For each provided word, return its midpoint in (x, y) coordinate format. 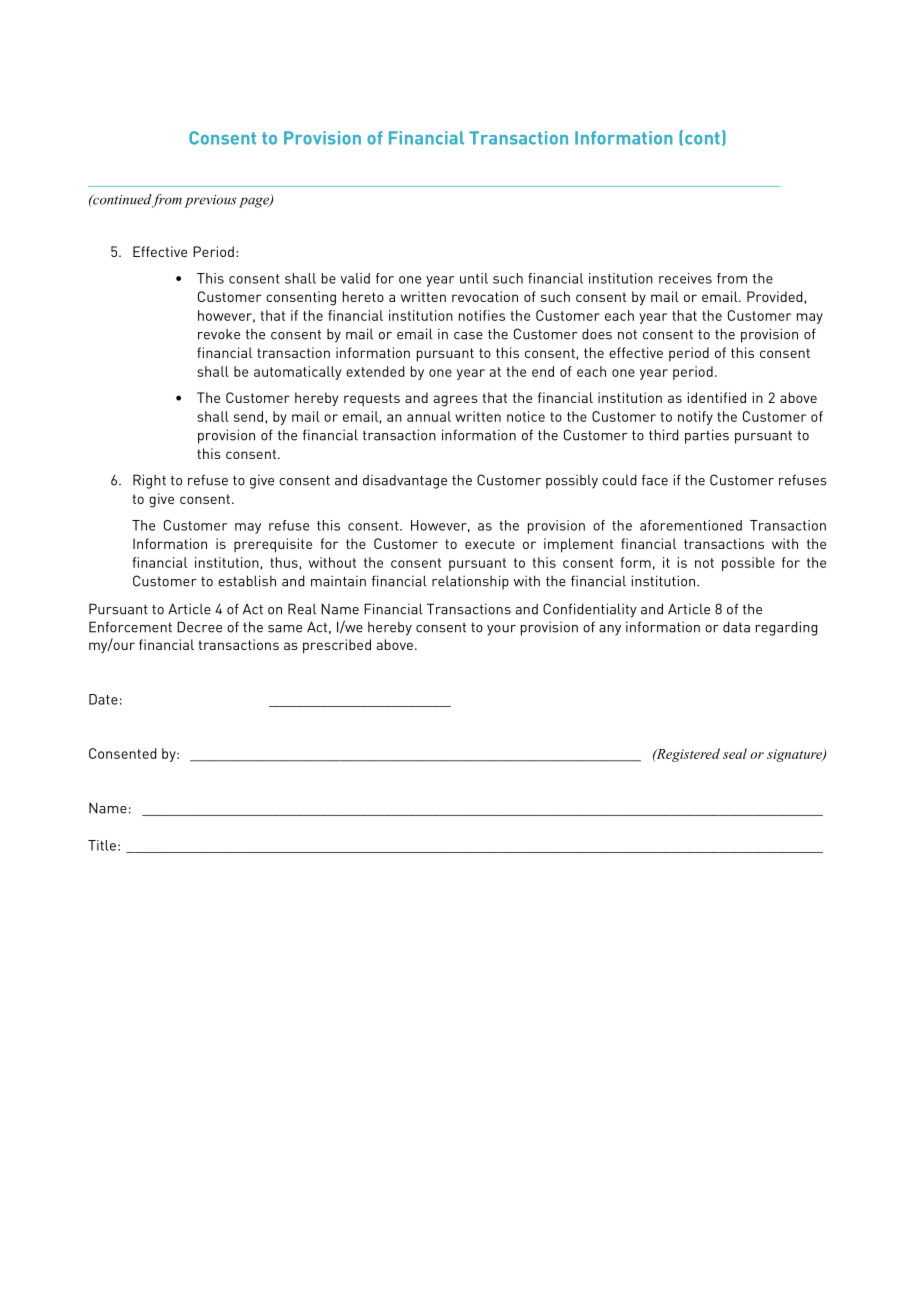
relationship (470, 582)
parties (707, 436)
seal (735, 753)
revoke (219, 334)
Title (102, 845)
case (468, 336)
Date (103, 699)
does (597, 334)
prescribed (337, 646)
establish (247, 581)
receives (685, 278)
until (474, 278)
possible (748, 564)
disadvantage (405, 481)
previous (210, 201)
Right (149, 481)
